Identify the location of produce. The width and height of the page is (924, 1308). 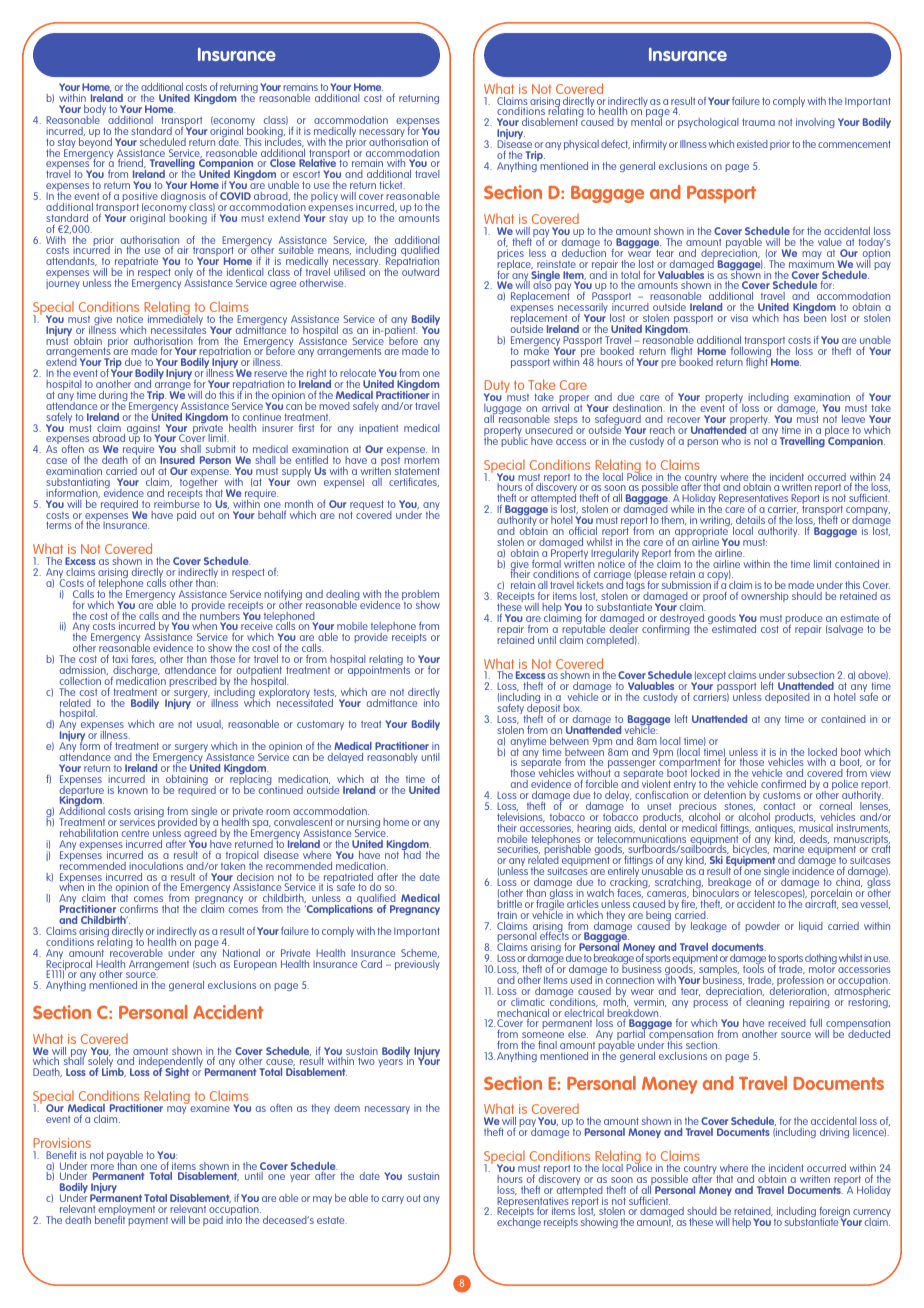
(804, 620).
